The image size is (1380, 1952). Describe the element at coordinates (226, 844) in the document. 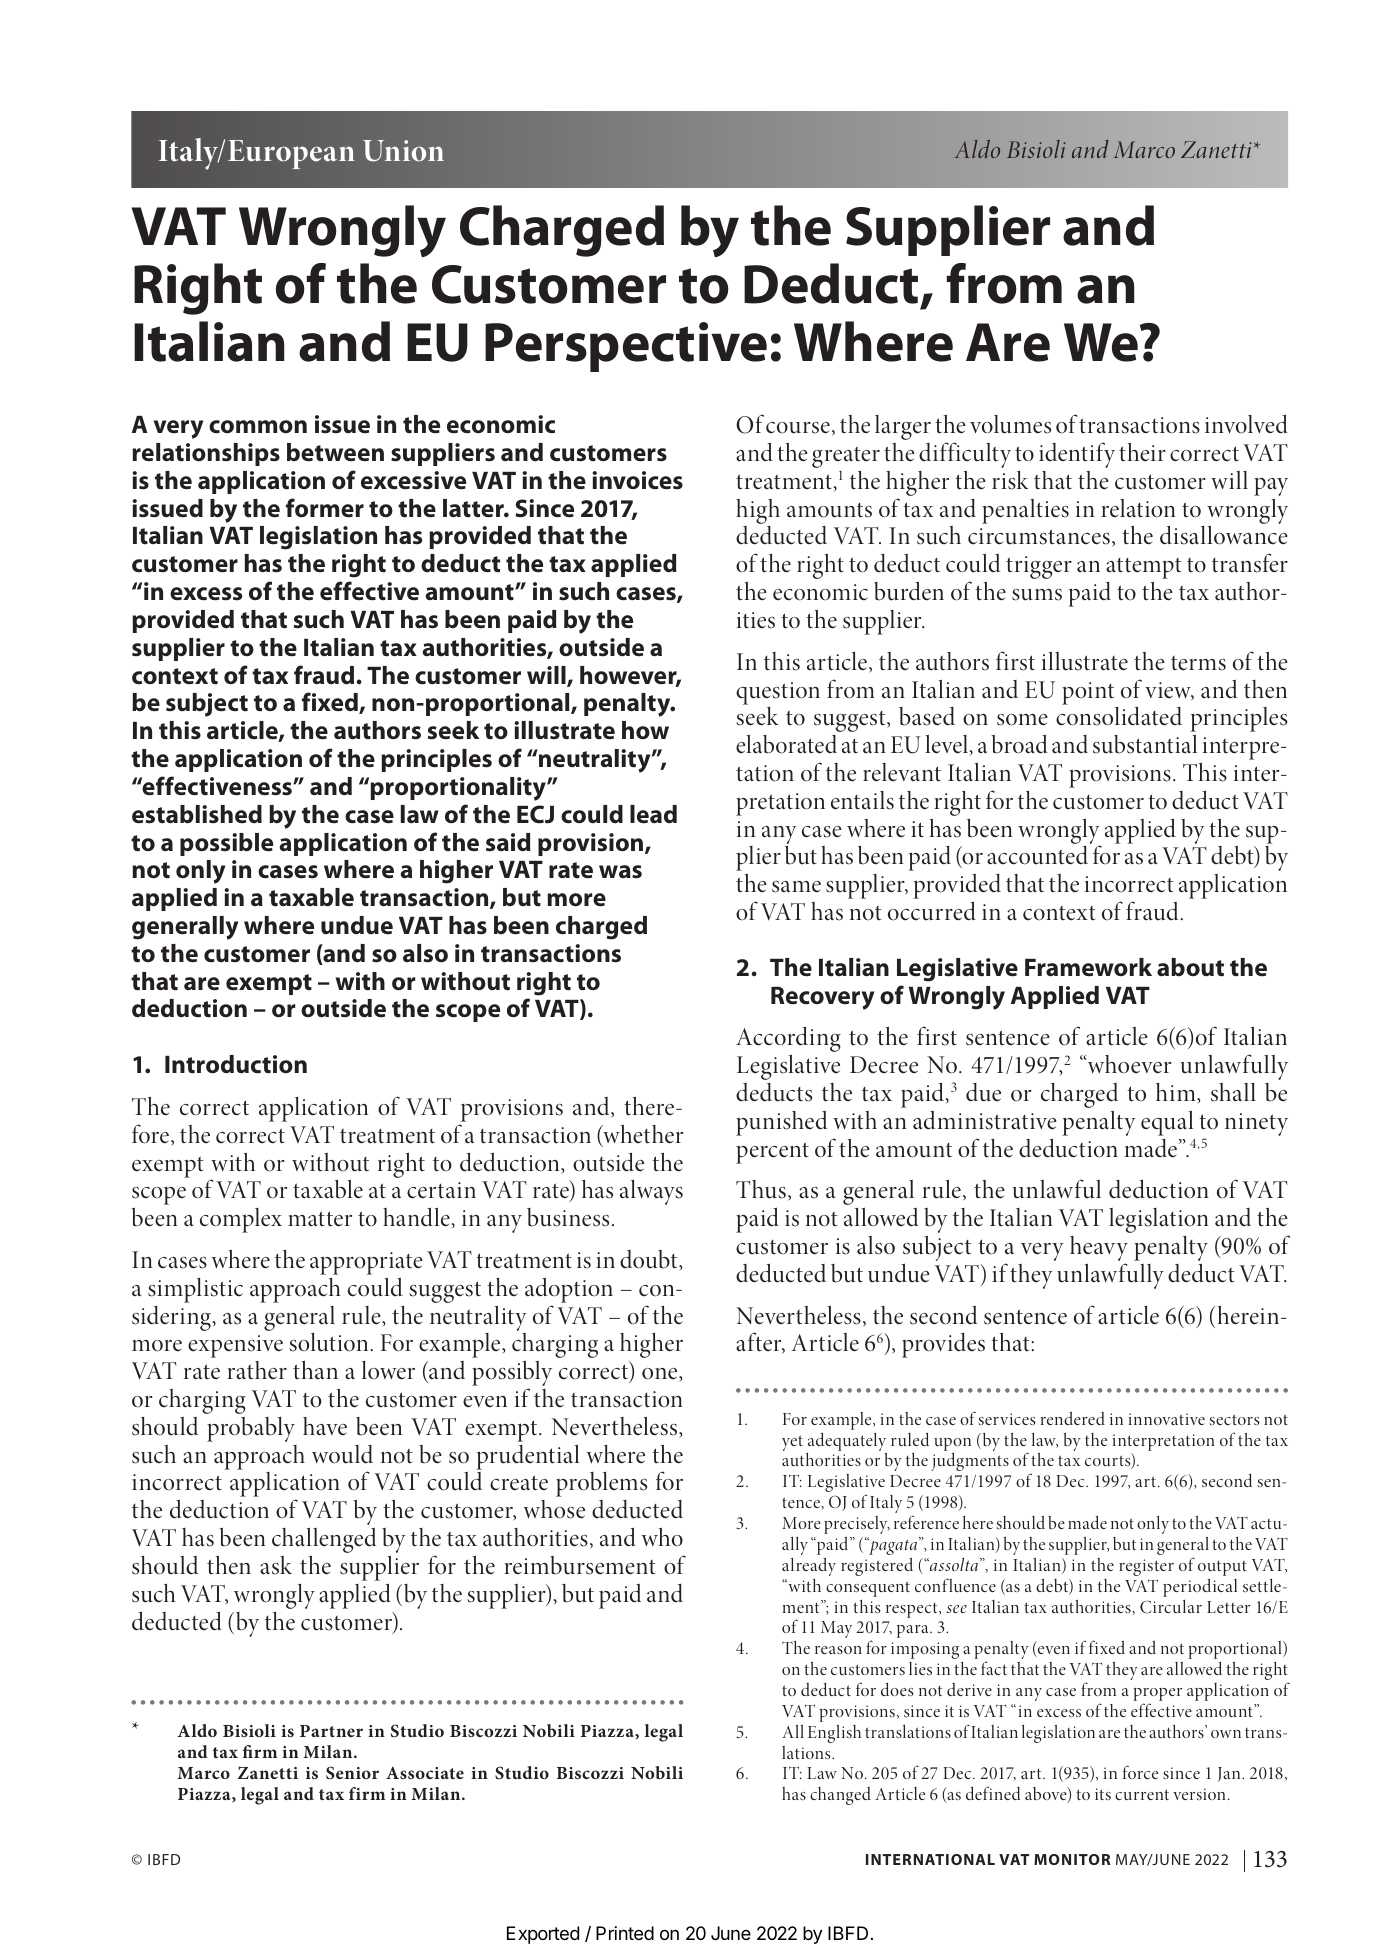

I see `possible` at that location.
